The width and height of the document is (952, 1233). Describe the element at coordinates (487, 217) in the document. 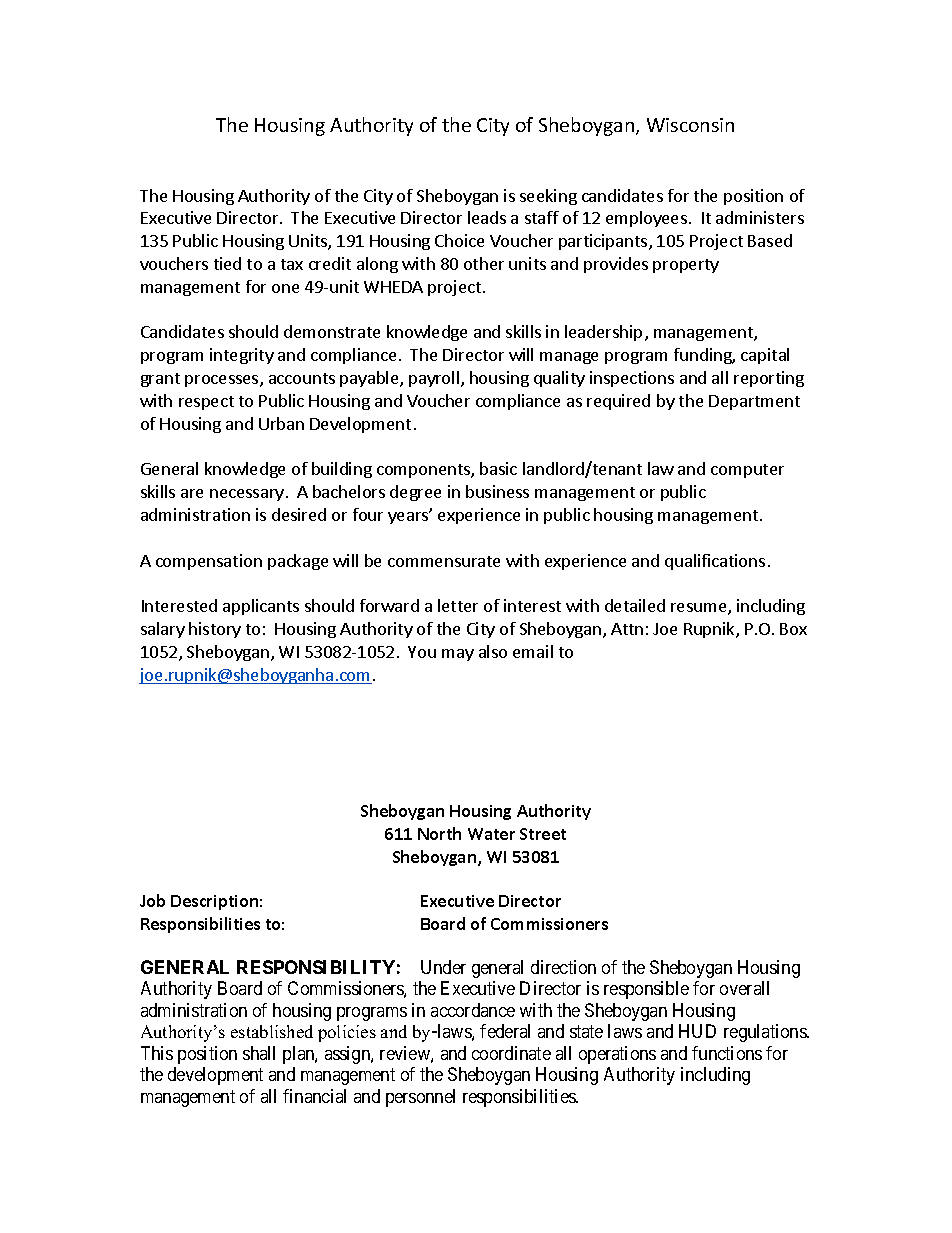

I see `leads` at that location.
